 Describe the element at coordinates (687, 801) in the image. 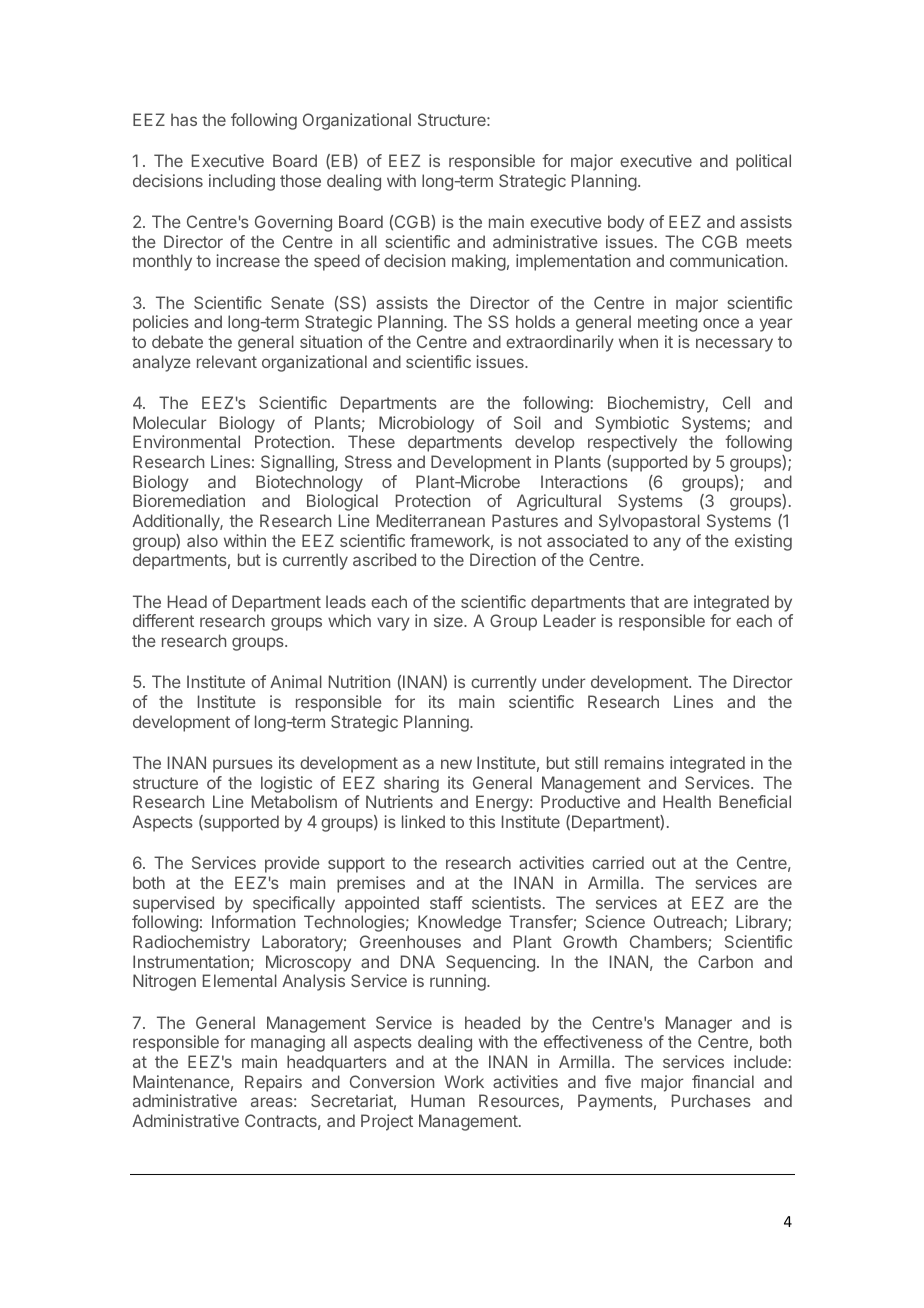

I see `Health` at that location.
